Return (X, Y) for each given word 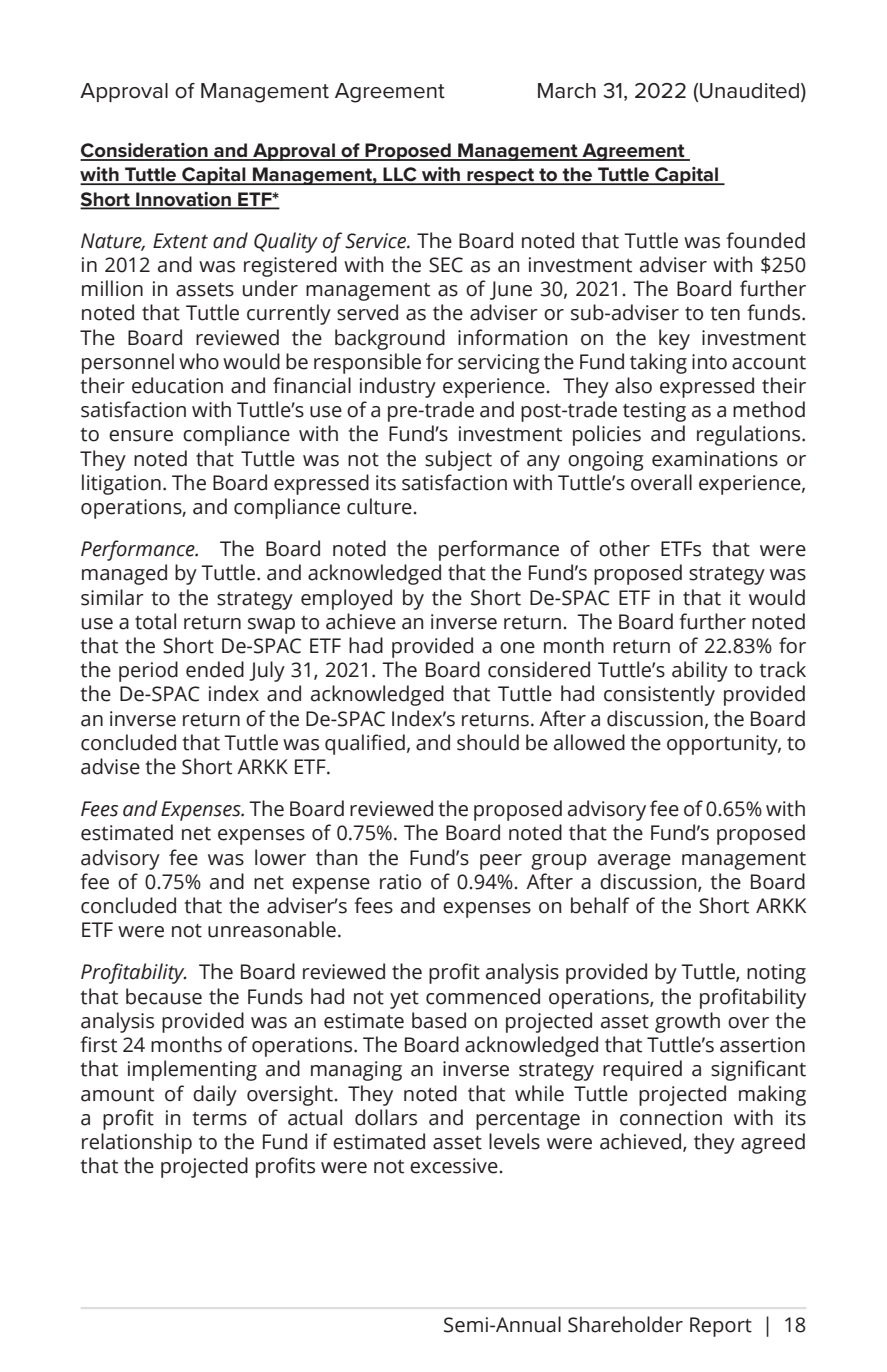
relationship (137, 1143)
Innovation (183, 200)
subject (458, 460)
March (567, 91)
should (488, 742)
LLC (400, 175)
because (164, 996)
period (148, 671)
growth (687, 1022)
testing (654, 412)
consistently (659, 695)
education (177, 385)
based (439, 1020)
